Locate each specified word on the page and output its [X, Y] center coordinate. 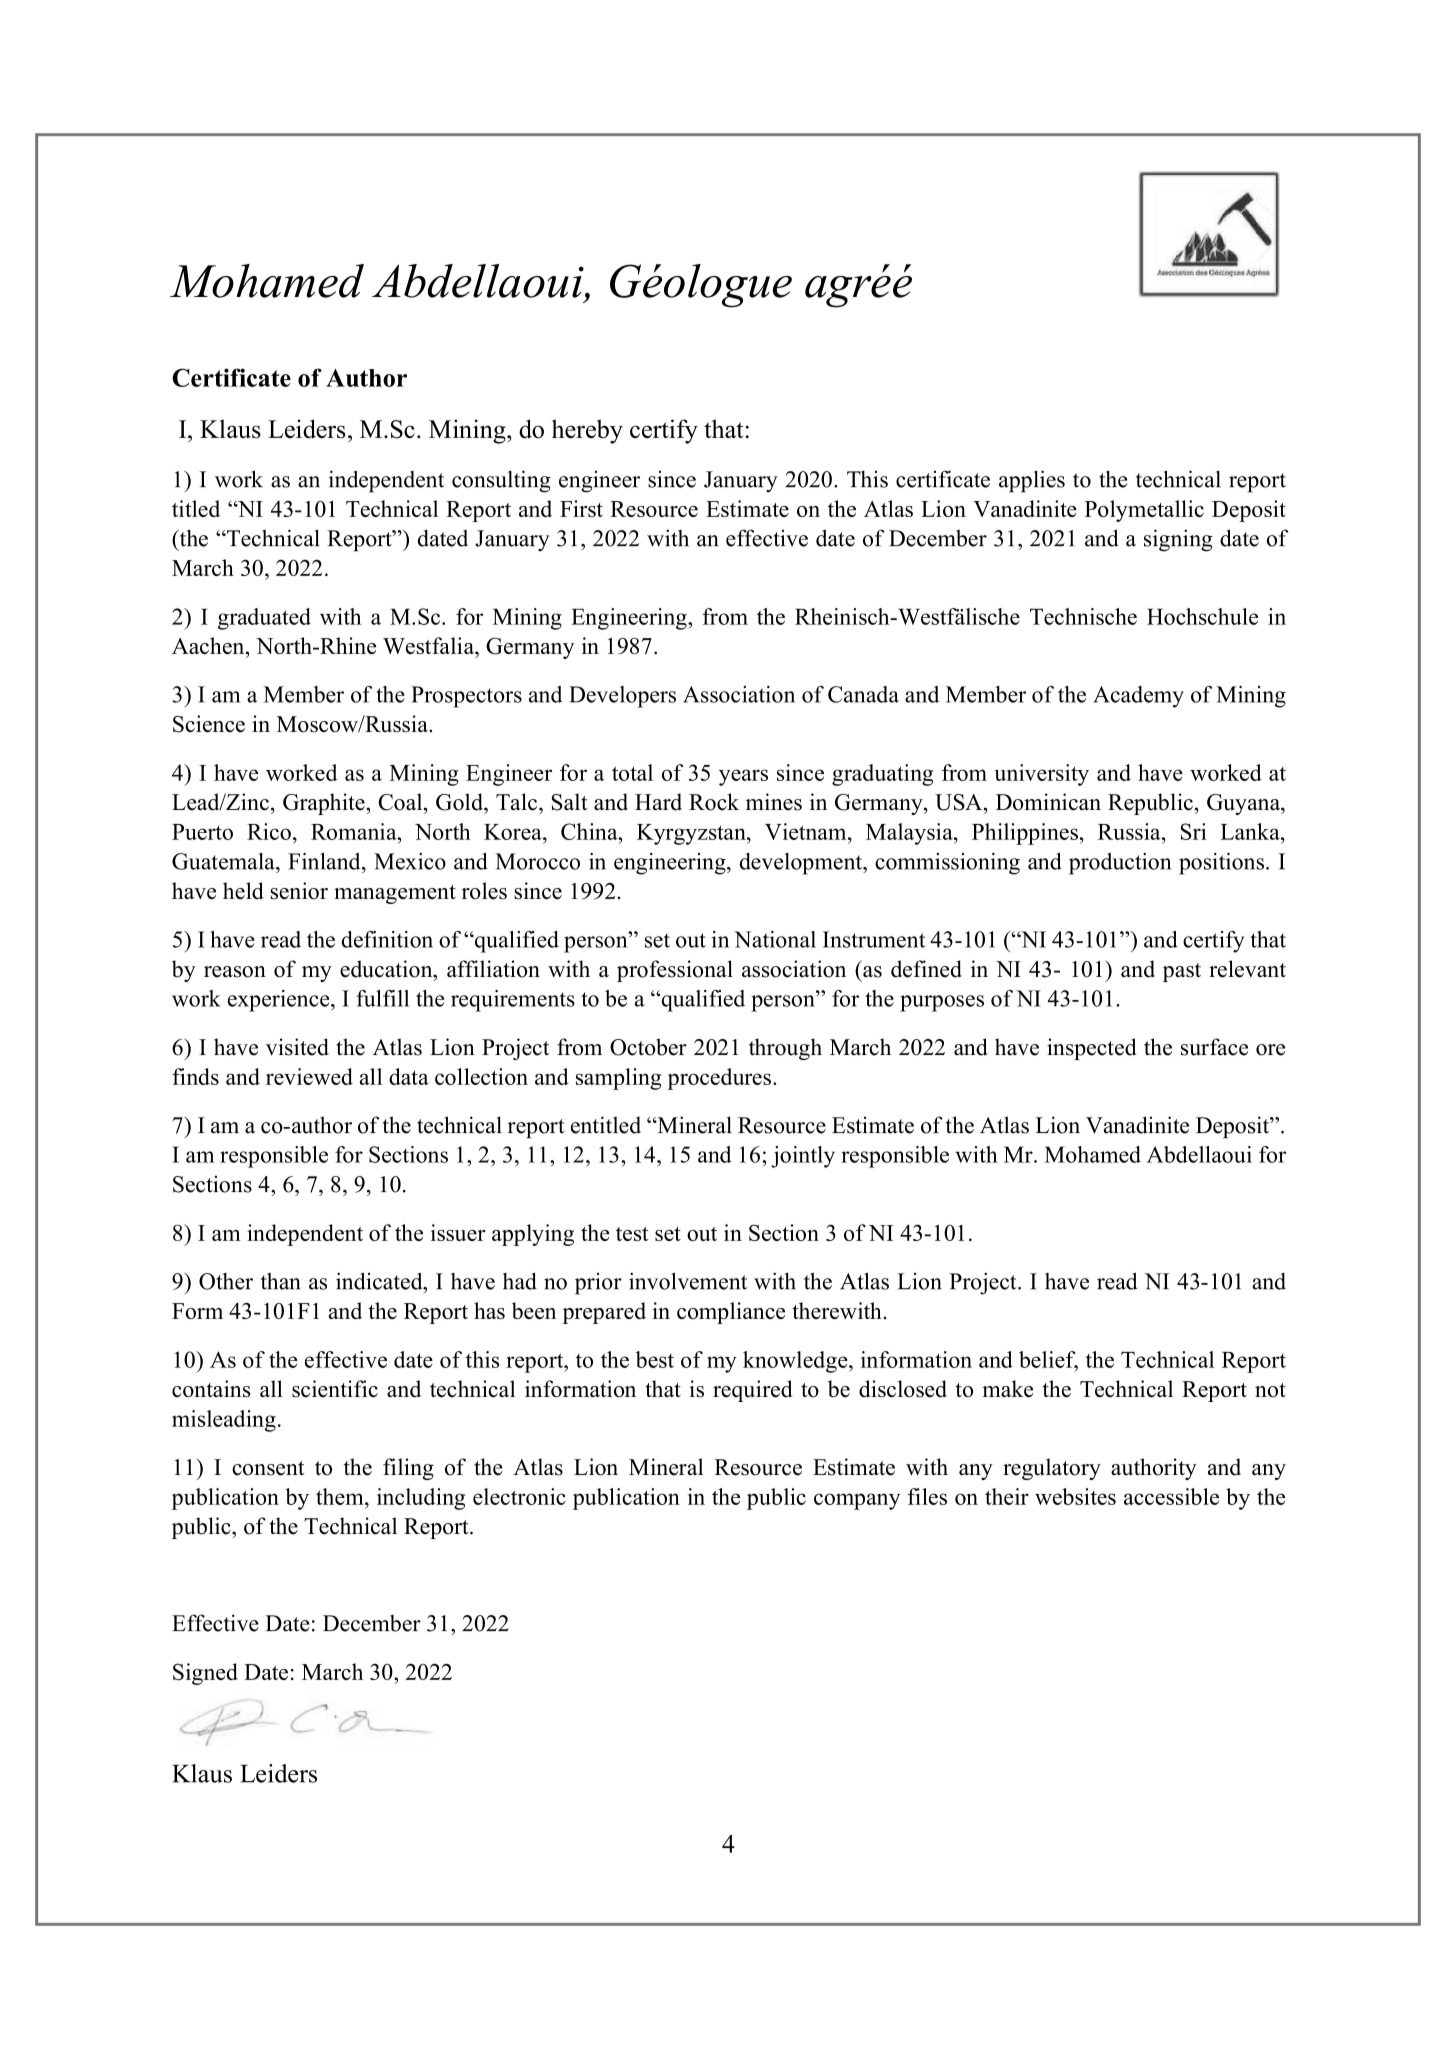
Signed [205, 1674]
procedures [719, 1079]
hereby [587, 431]
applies [1032, 481]
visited [297, 1047]
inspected [1091, 1049]
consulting [501, 481]
